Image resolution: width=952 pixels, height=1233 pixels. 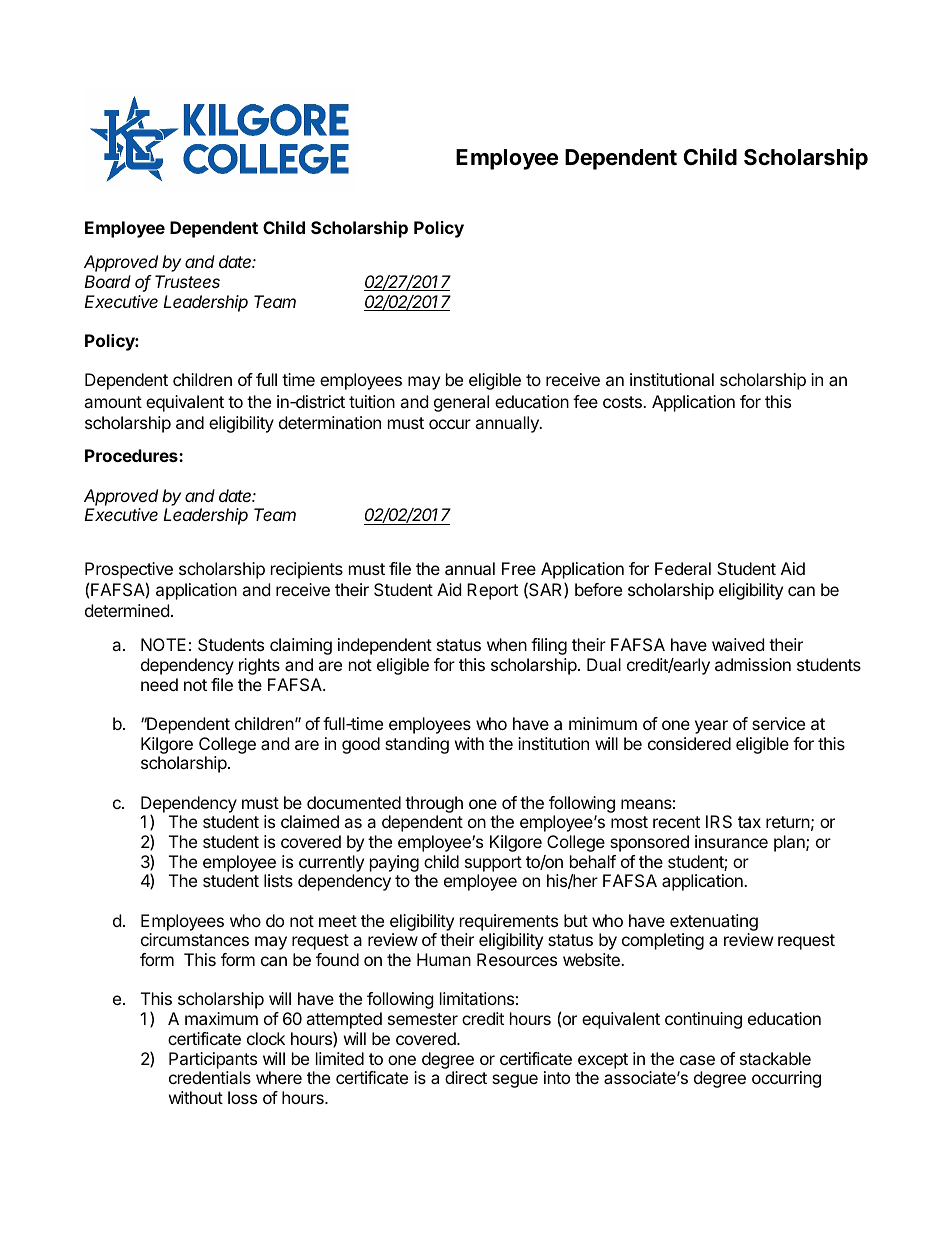 I want to click on direct, so click(x=466, y=1077).
